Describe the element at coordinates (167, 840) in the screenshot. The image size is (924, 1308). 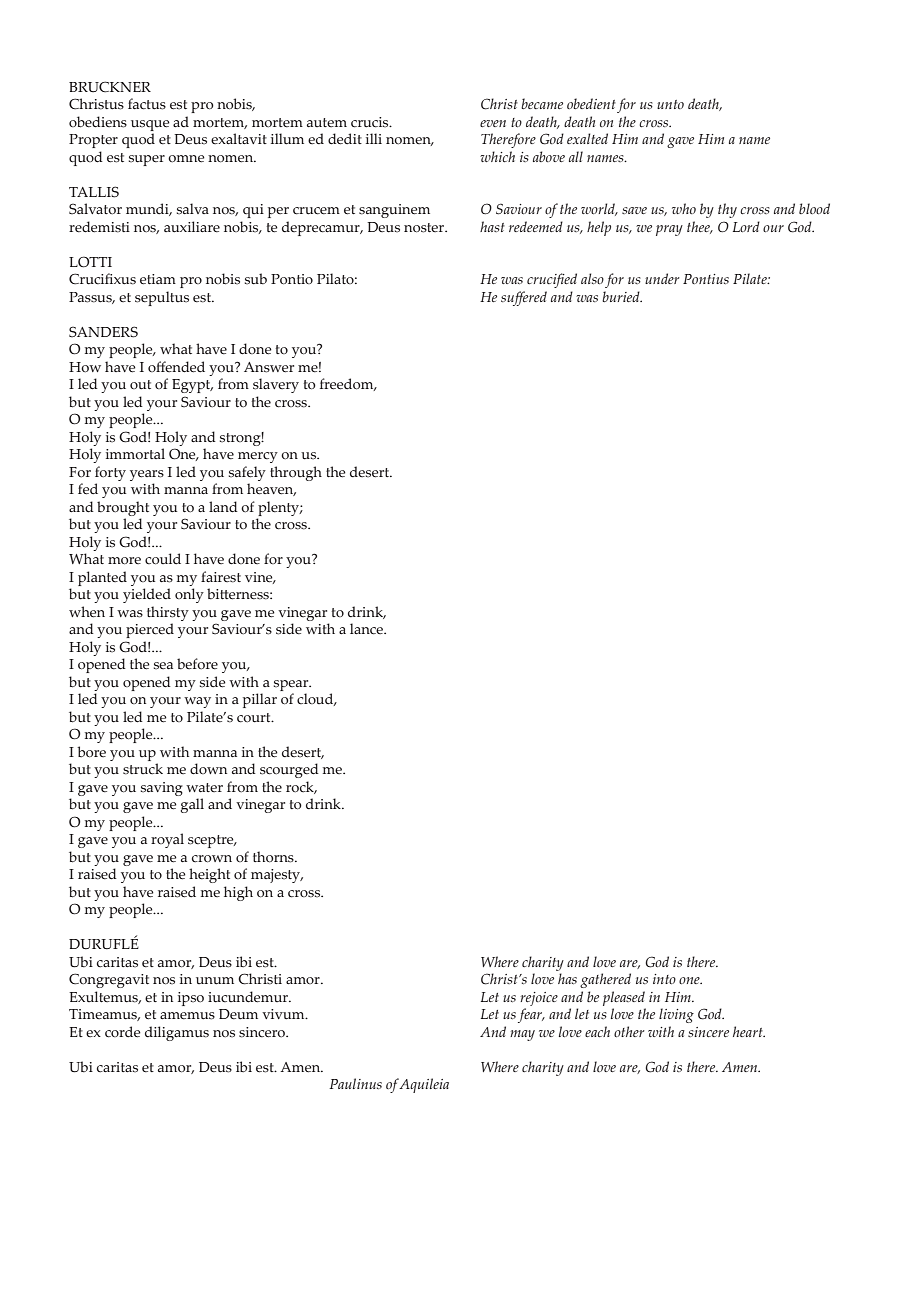
I see `royal` at that location.
